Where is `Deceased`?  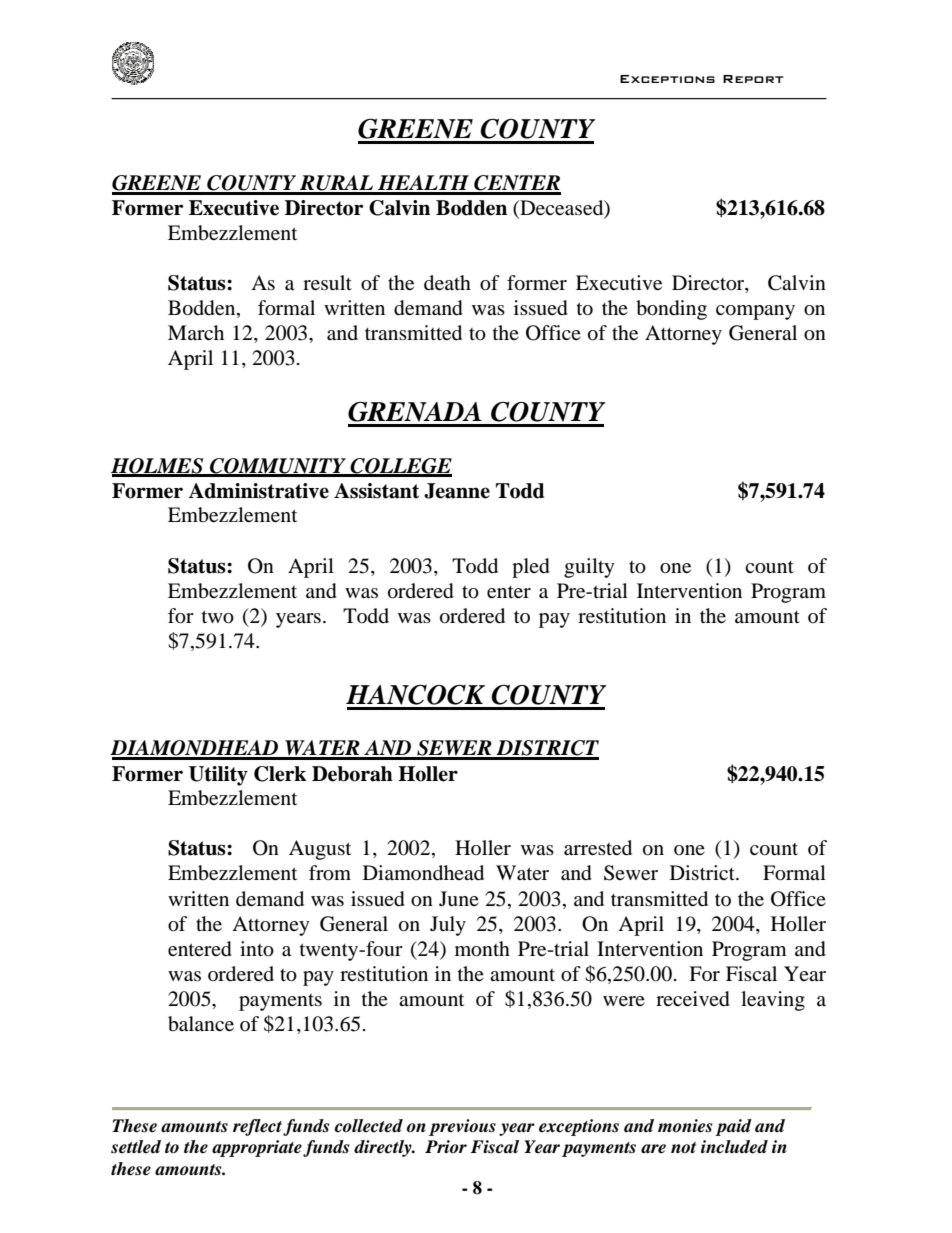
Deceased is located at coordinates (562, 208).
